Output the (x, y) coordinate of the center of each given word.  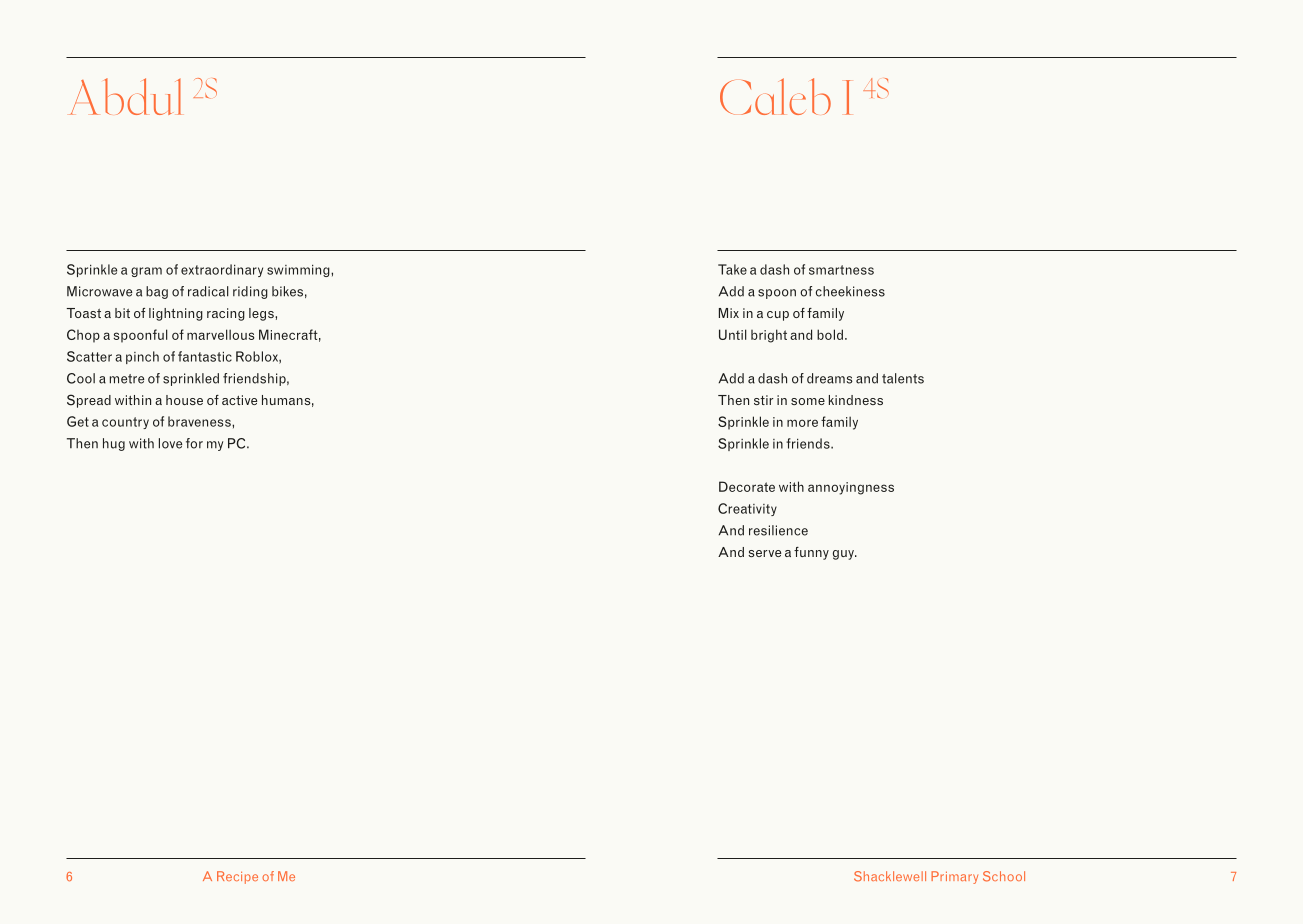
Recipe (237, 877)
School (1004, 876)
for (194, 443)
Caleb (775, 96)
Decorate (747, 486)
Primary (954, 877)
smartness (841, 270)
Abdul (125, 96)
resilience (778, 530)
